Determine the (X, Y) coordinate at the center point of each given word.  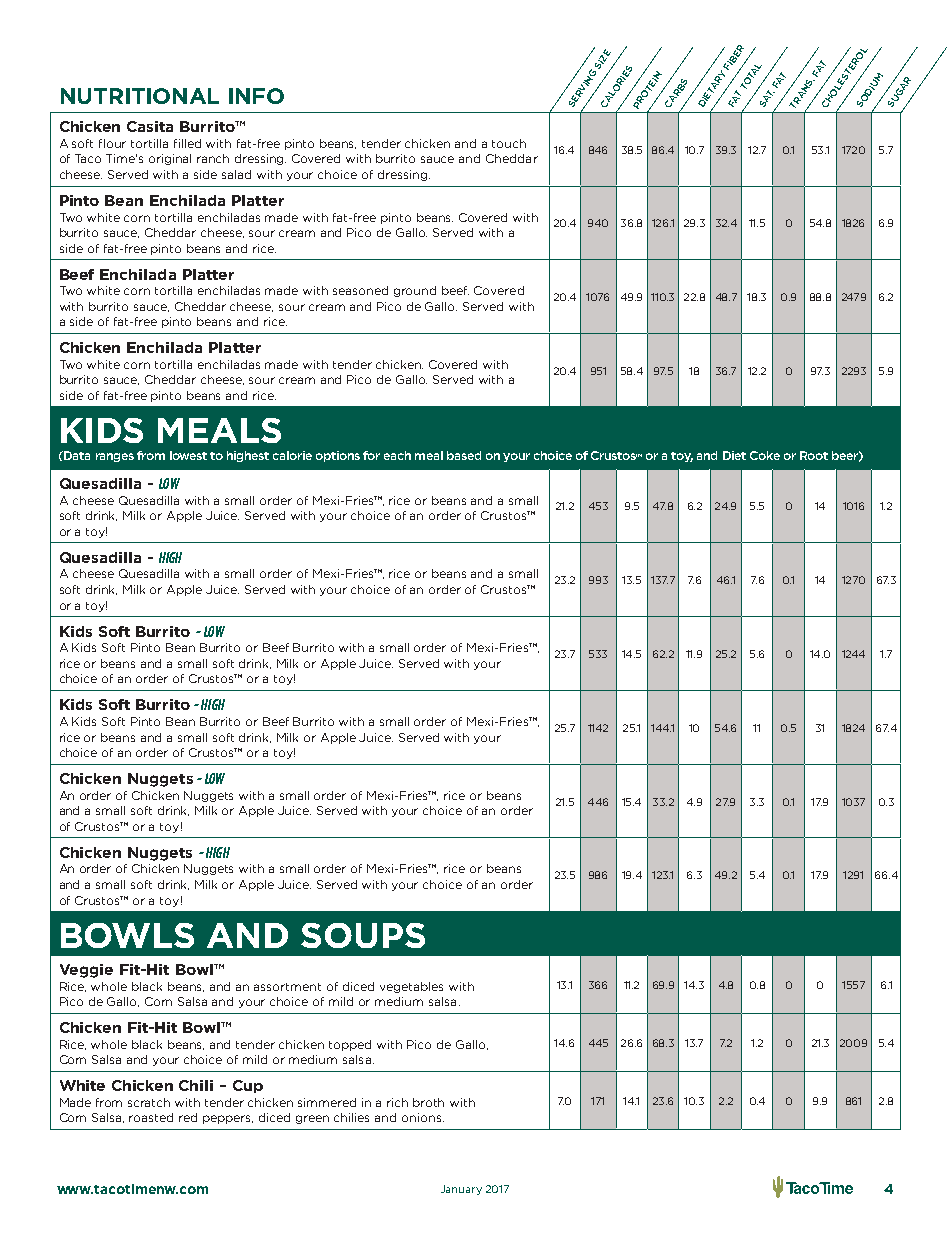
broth (428, 1102)
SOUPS (363, 935)
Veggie (86, 971)
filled (187, 143)
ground (415, 291)
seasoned (360, 290)
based (464, 455)
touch (509, 143)
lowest (188, 455)
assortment (287, 987)
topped (350, 1045)
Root (814, 455)
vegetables (411, 987)
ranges (115, 457)
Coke (765, 455)
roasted (151, 1117)
